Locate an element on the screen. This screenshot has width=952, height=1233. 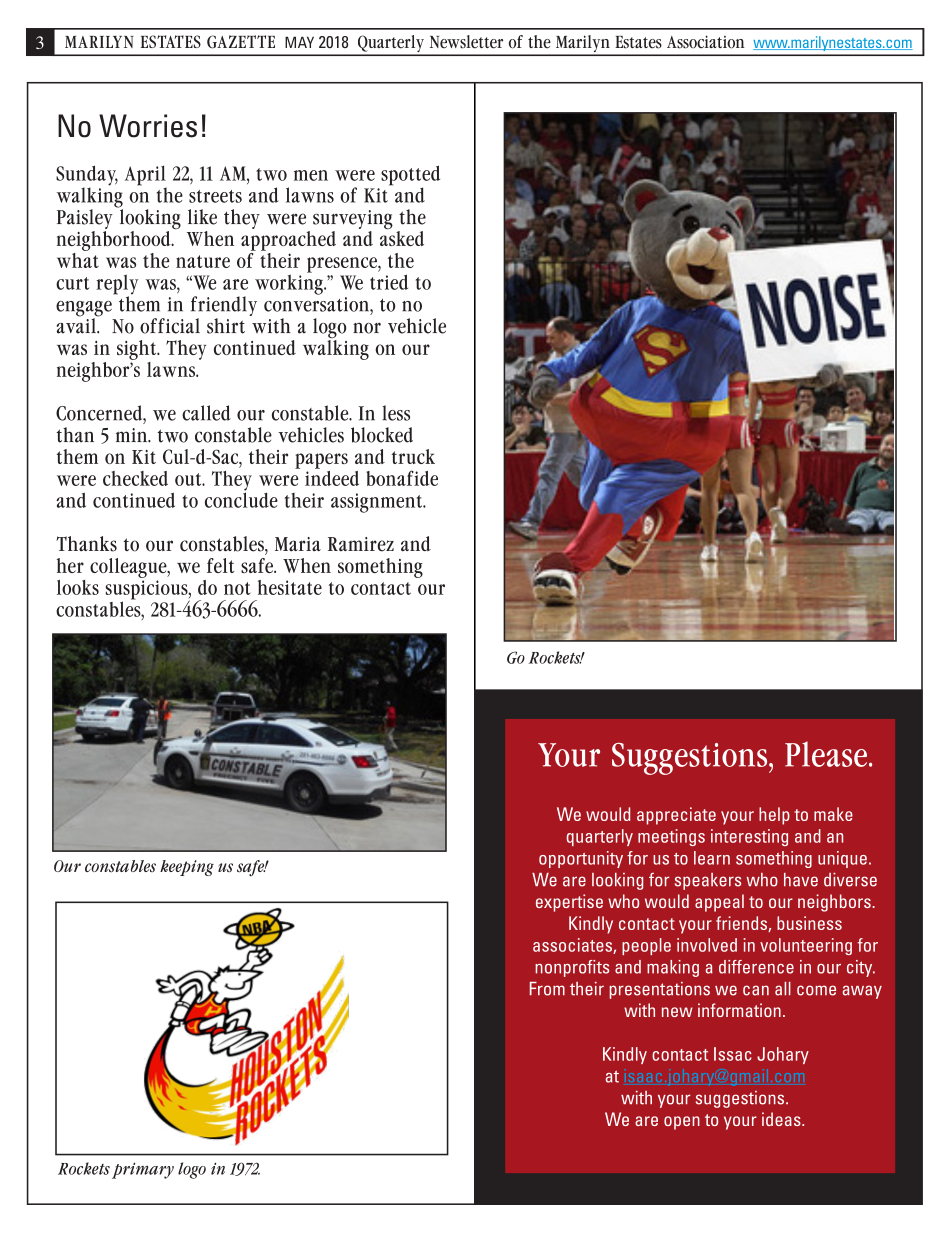
Worries is located at coordinates (148, 126).
